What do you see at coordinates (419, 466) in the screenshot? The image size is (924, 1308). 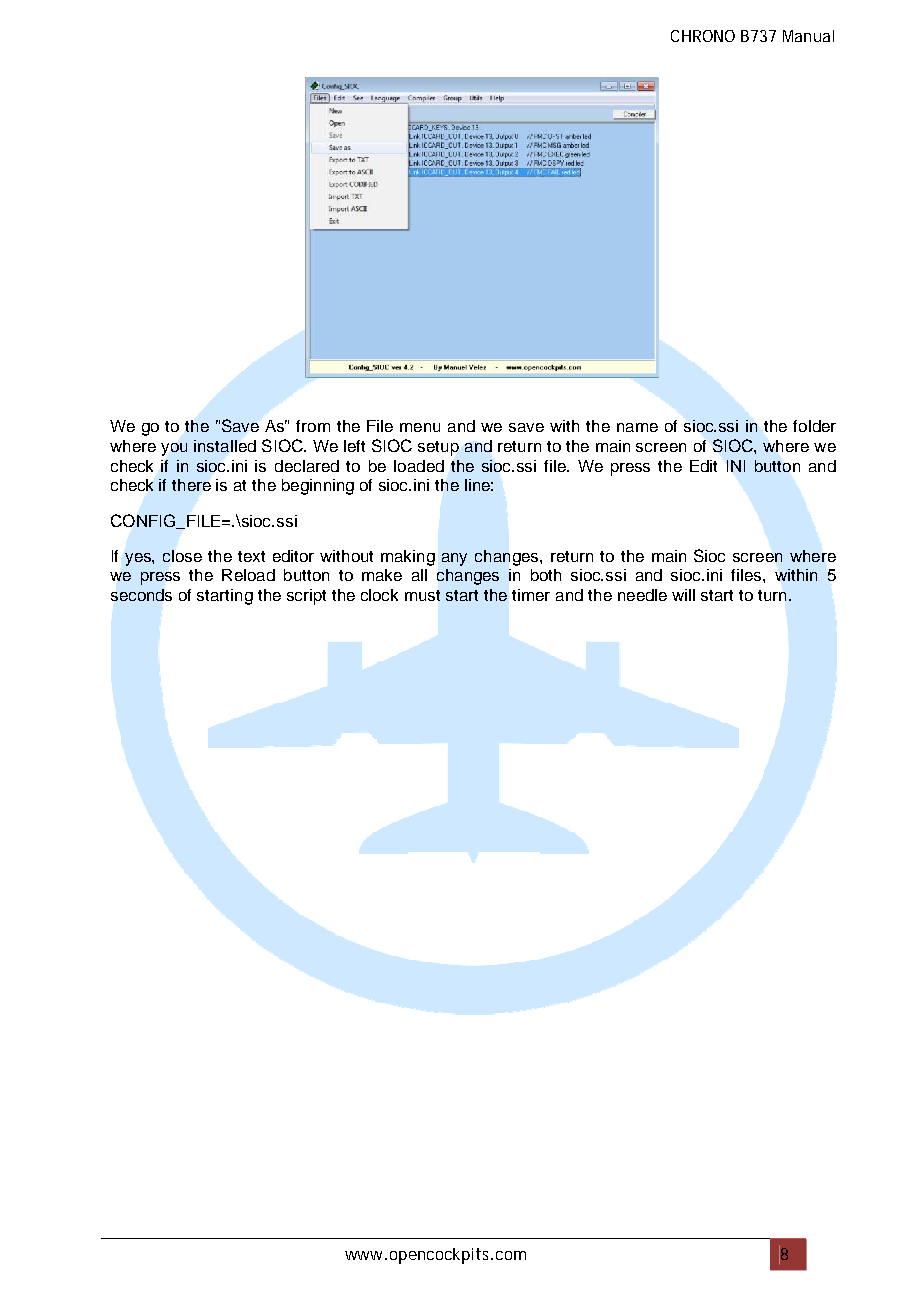 I see `loaded` at bounding box center [419, 466].
